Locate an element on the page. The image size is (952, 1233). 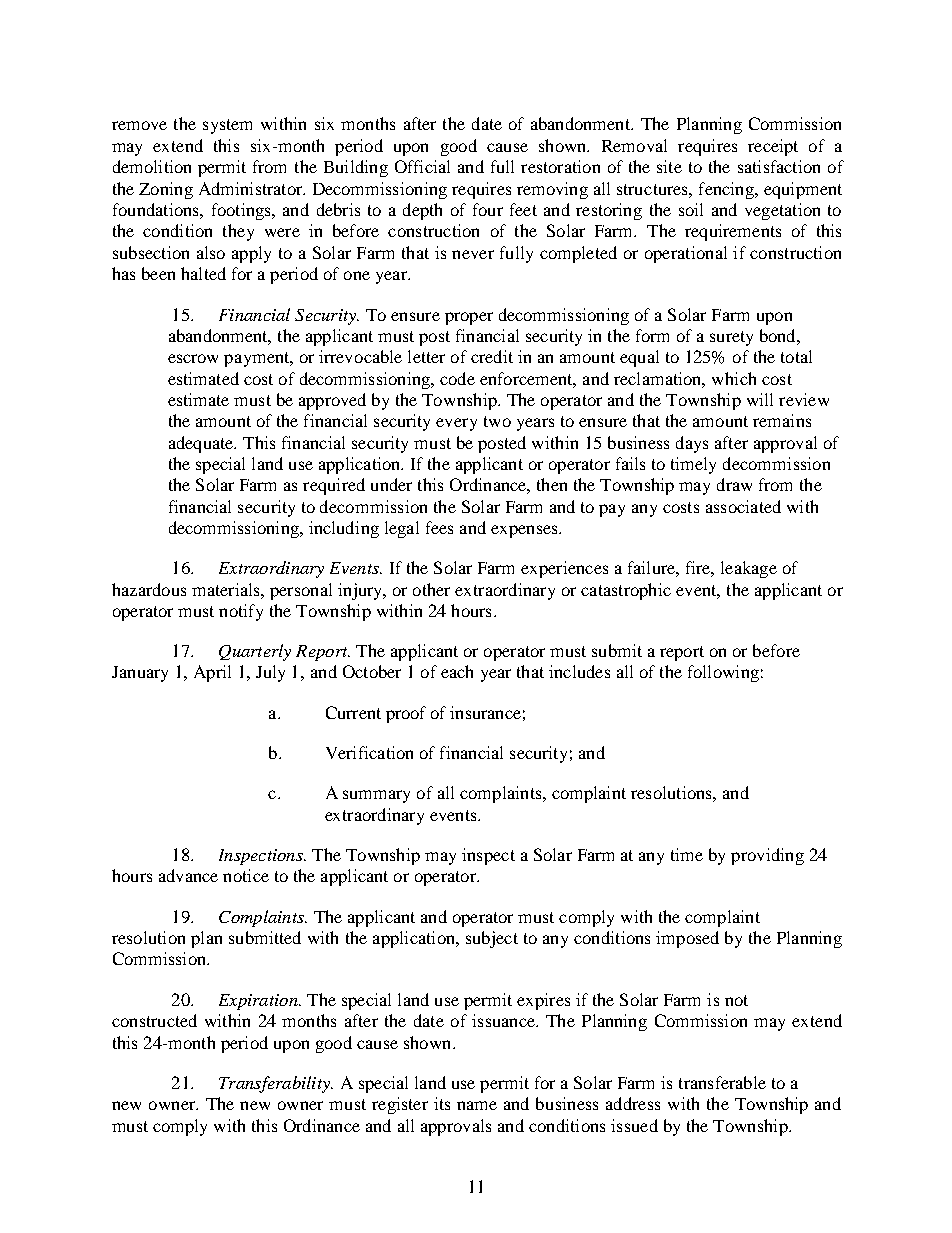
fencing is located at coordinates (727, 190).
